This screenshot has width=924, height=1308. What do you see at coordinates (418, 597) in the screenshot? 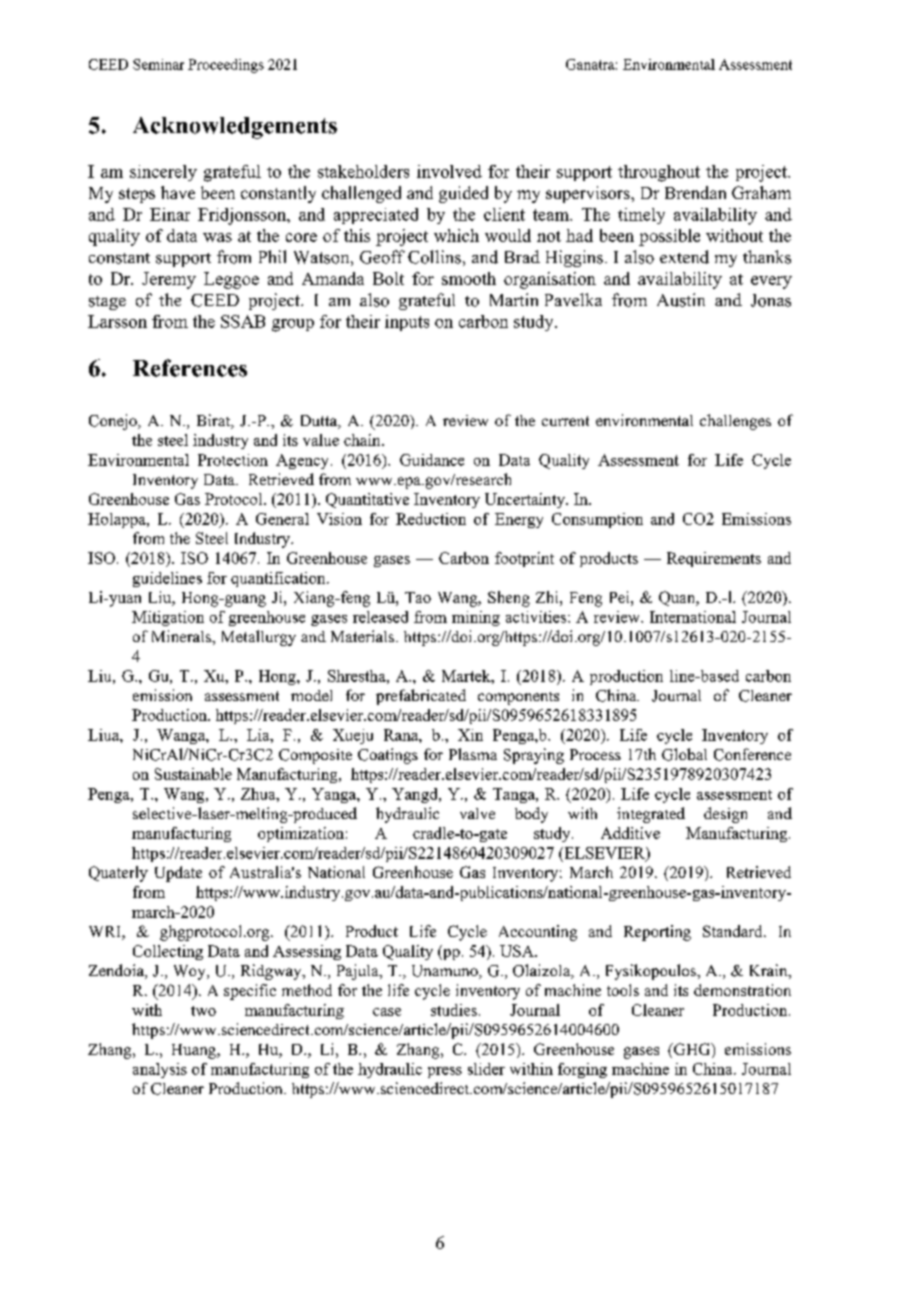
I see `Tao` at bounding box center [418, 597].
